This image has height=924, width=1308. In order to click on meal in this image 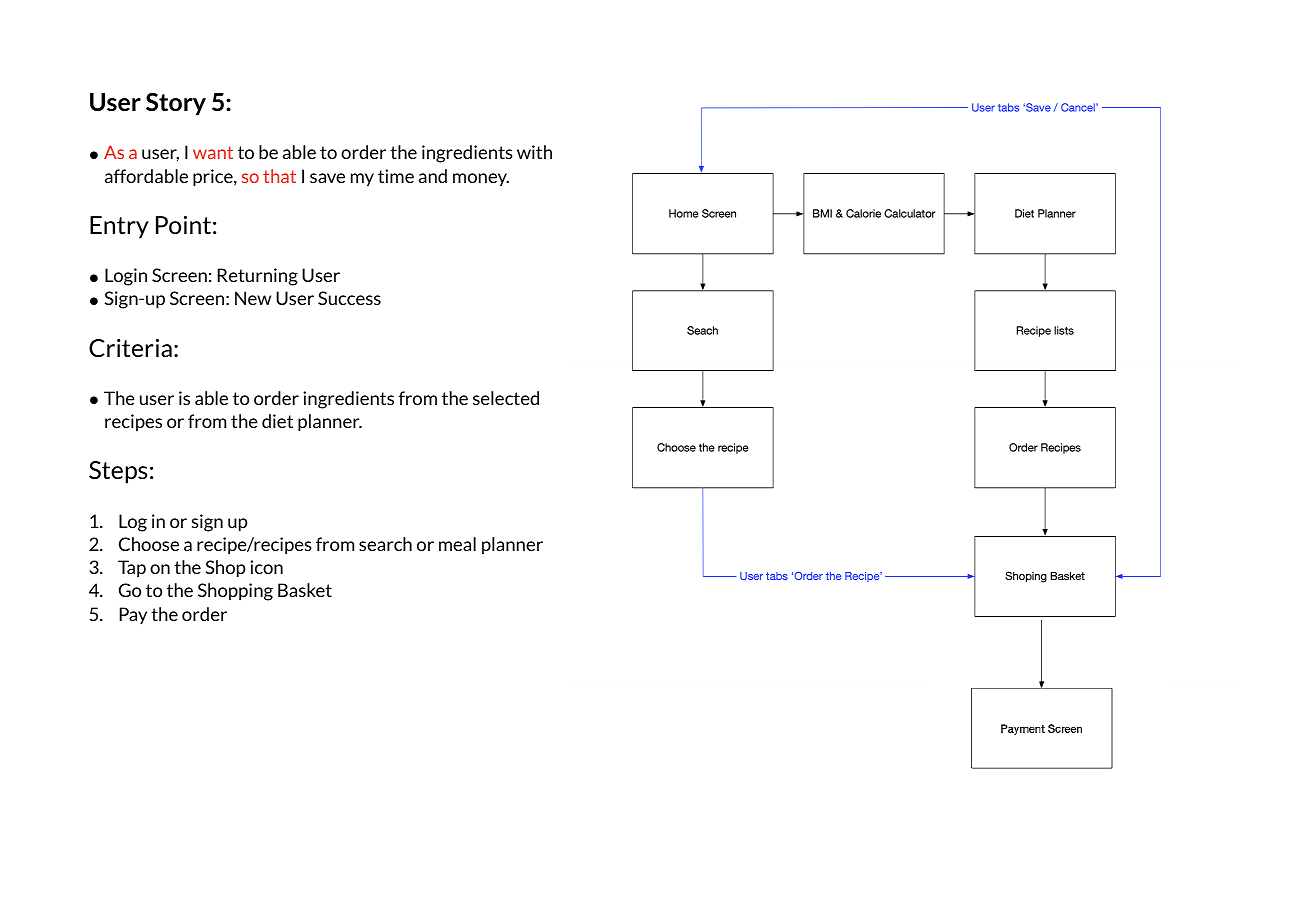, I will do `click(457, 544)`.
